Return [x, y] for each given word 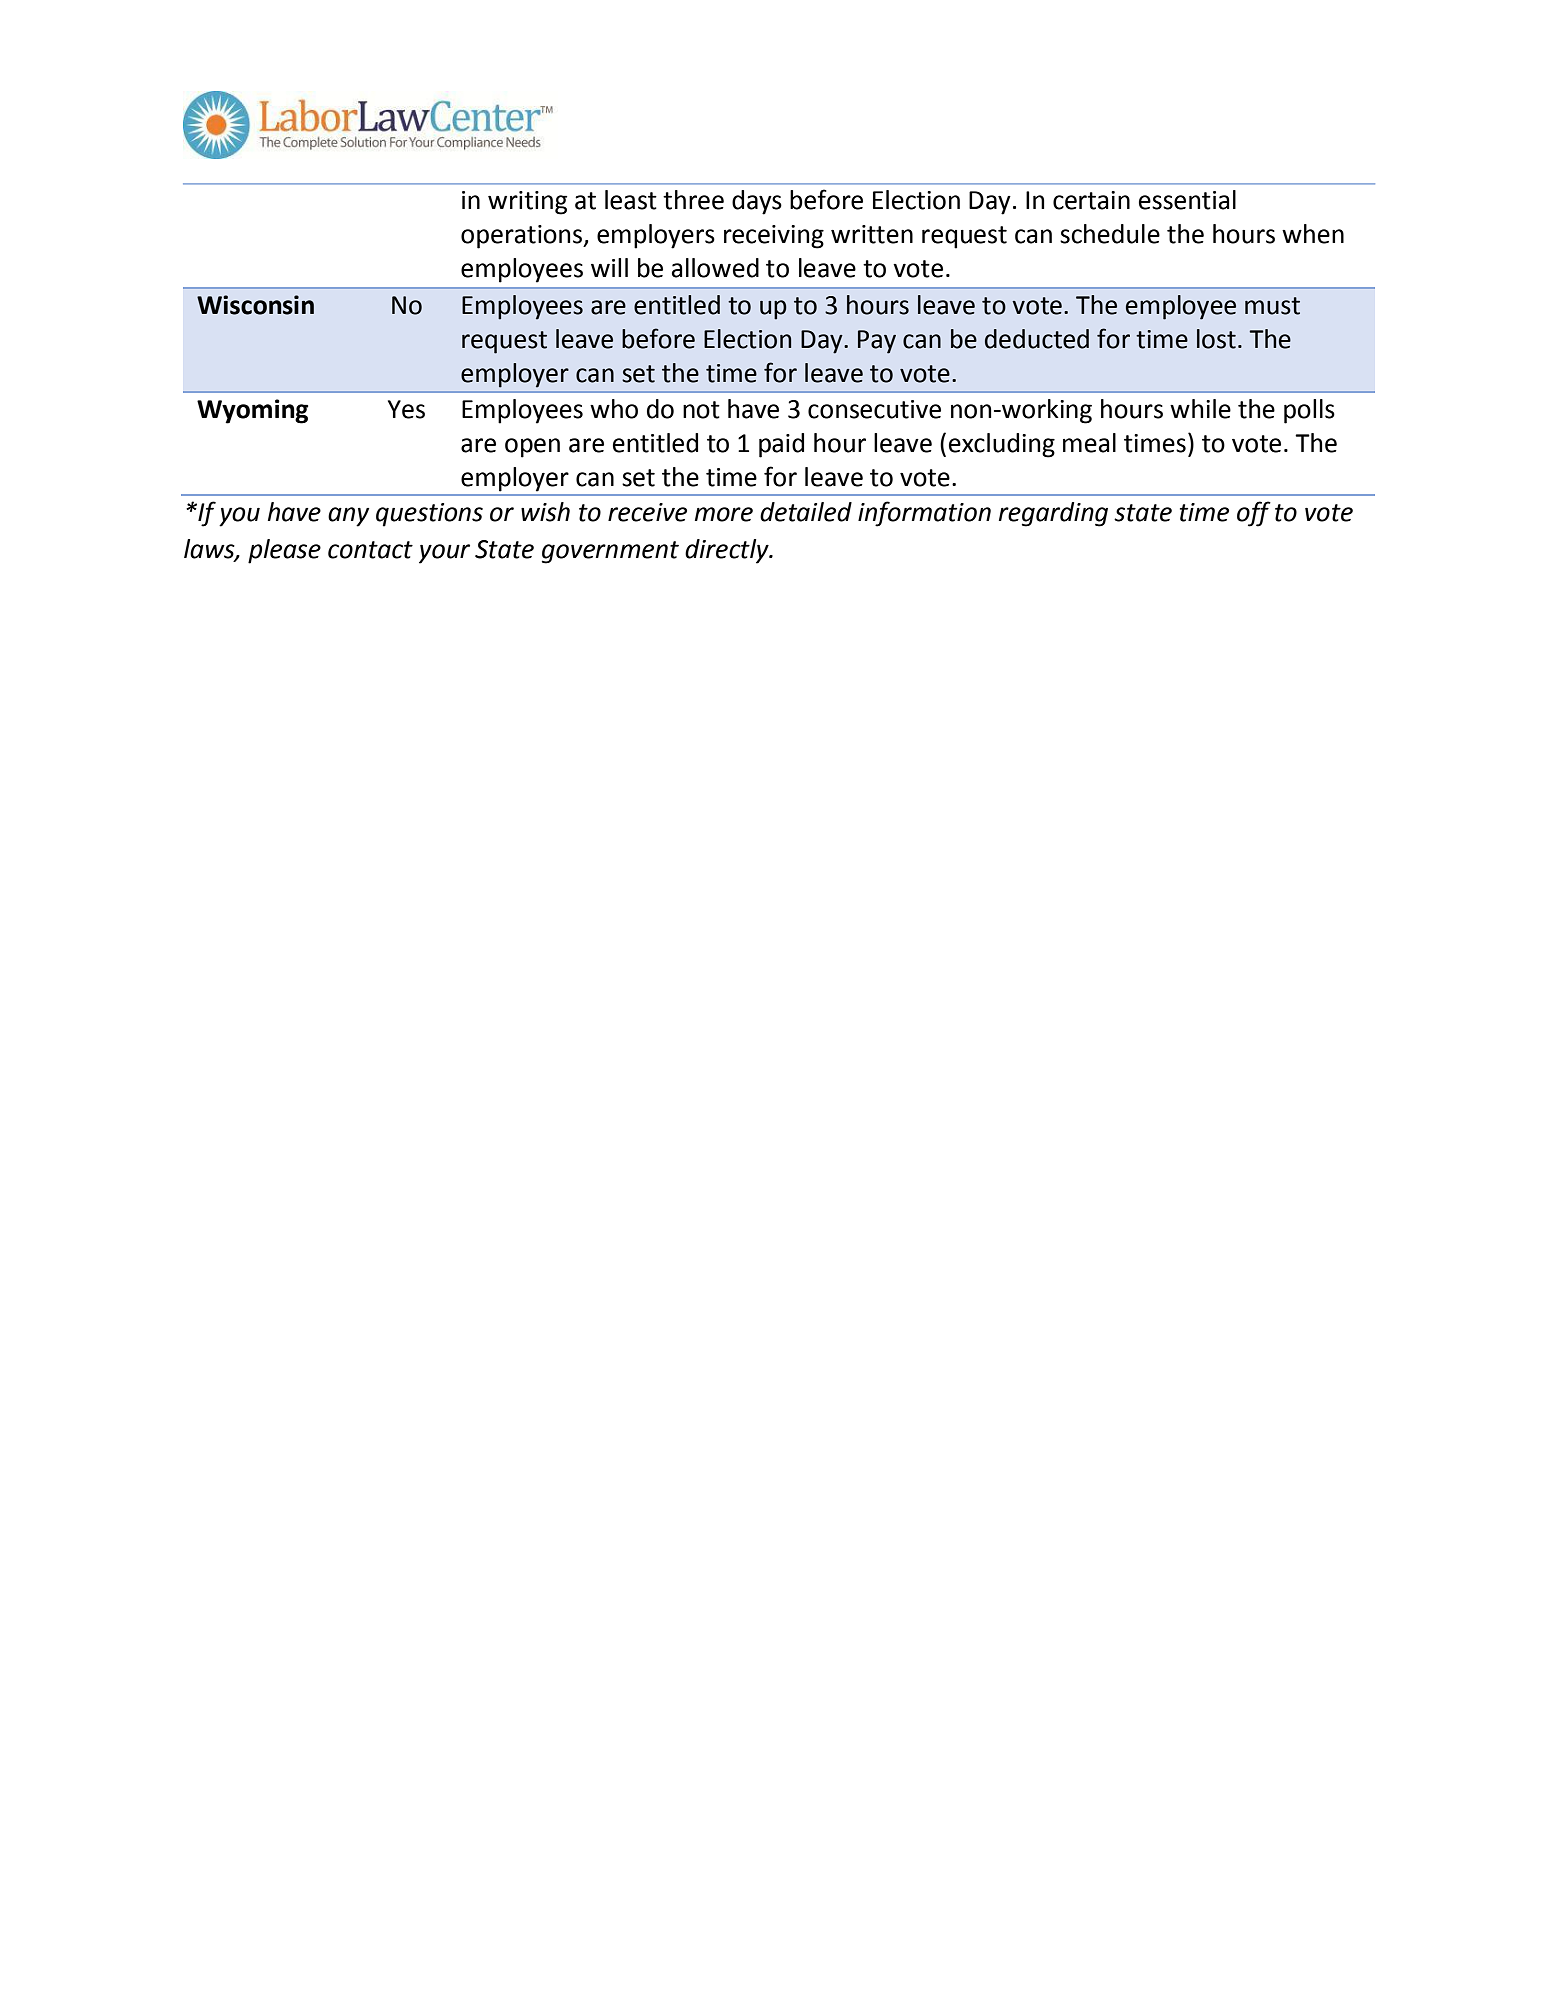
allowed [715, 268]
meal [1089, 443]
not [701, 410]
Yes [406, 409]
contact [370, 550]
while [1200, 409]
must [1272, 306]
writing [527, 203]
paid [781, 445]
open [532, 448]
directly [728, 551]
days [757, 202]
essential [1187, 200]
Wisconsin [255, 305]
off [1254, 514]
